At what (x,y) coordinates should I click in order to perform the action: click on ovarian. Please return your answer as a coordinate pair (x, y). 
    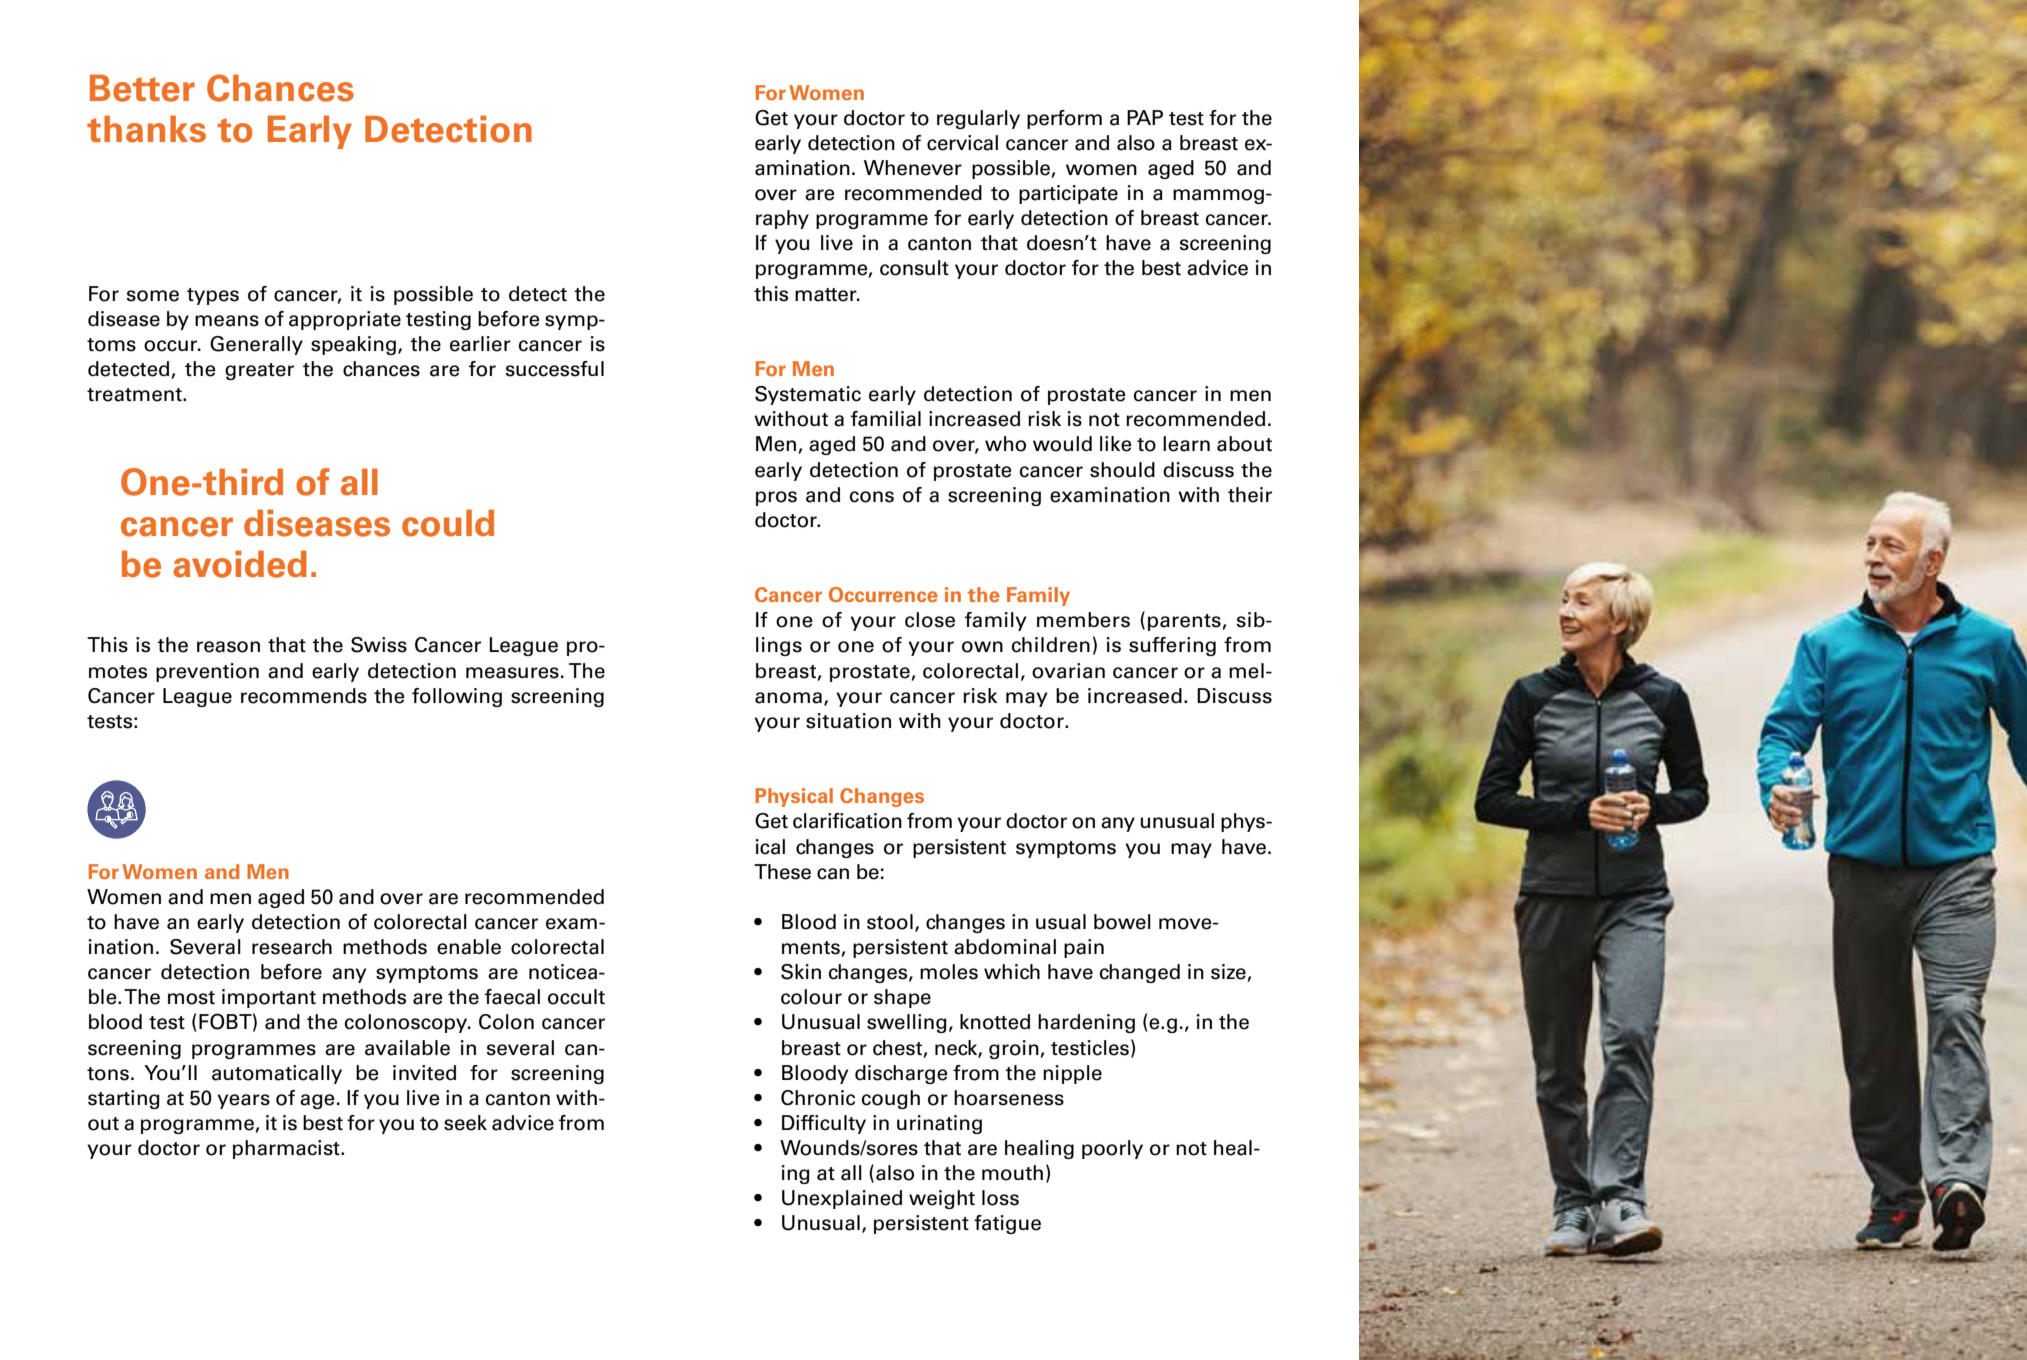
    Looking at the image, I should click on (1068, 671).
